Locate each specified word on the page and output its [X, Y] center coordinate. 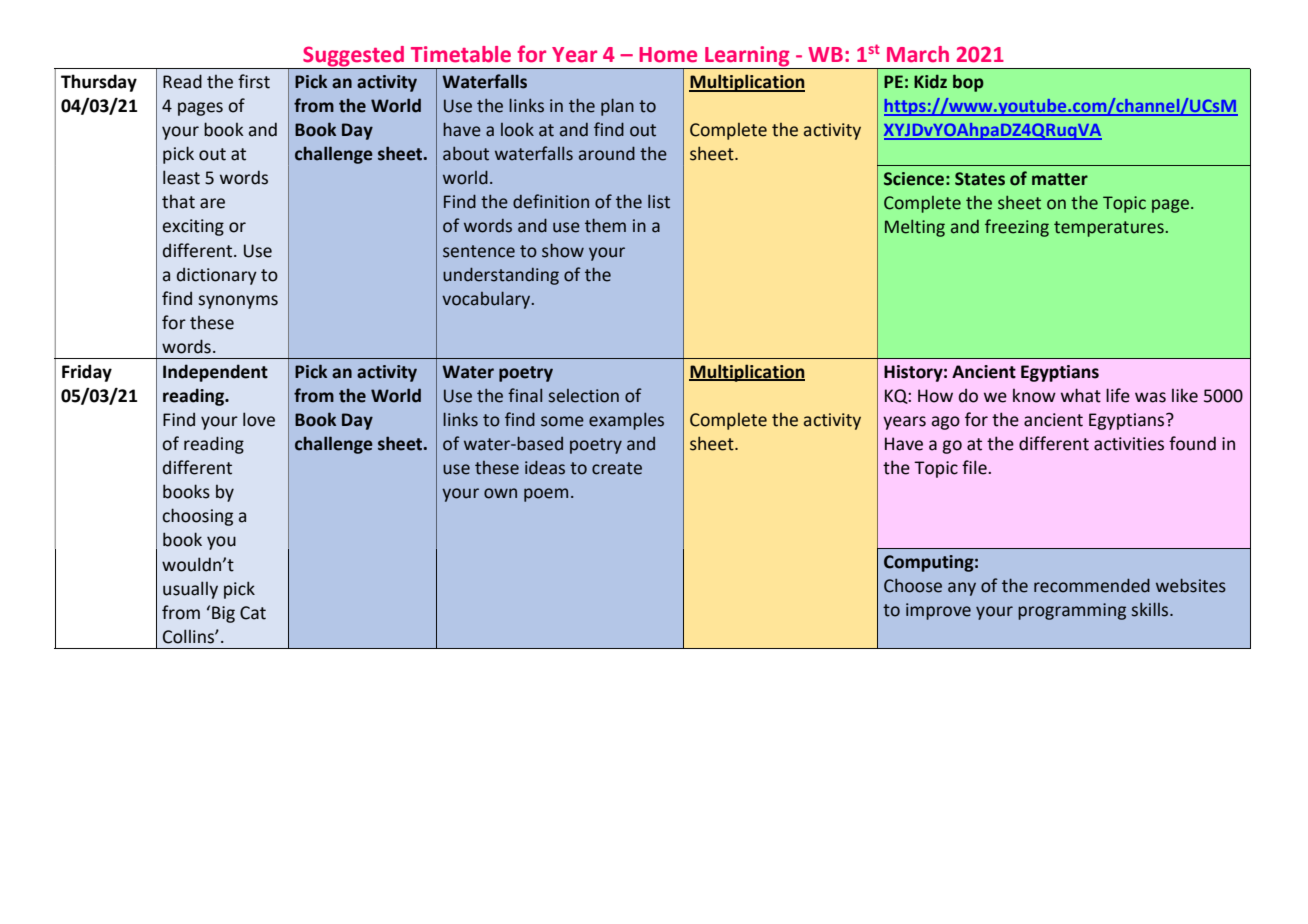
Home [668, 55]
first [254, 81]
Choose [913, 585]
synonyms [238, 302]
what [1081, 395]
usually [190, 590]
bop [968, 83]
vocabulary [487, 300]
